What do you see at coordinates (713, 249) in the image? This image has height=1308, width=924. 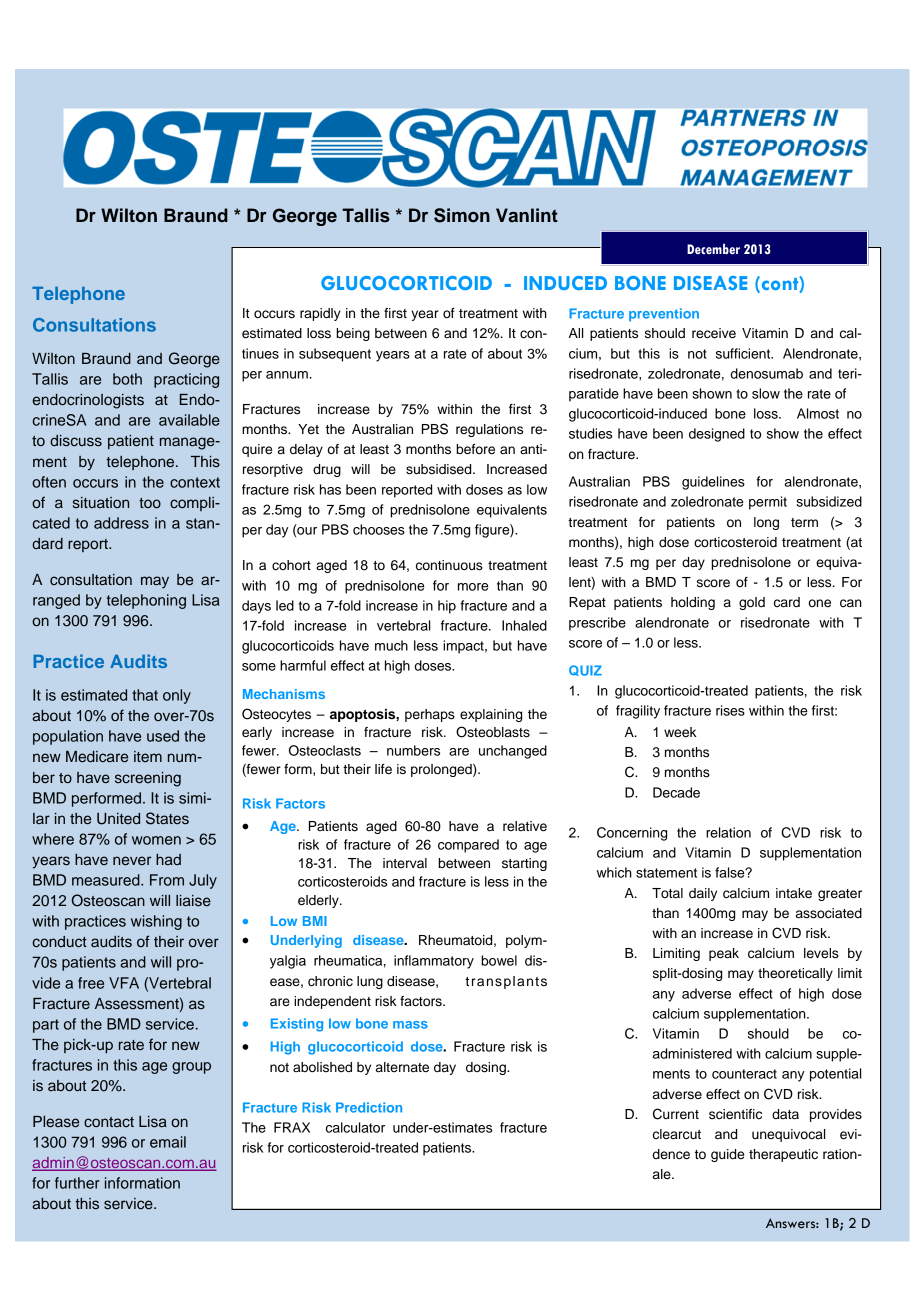 I see `December` at bounding box center [713, 249].
